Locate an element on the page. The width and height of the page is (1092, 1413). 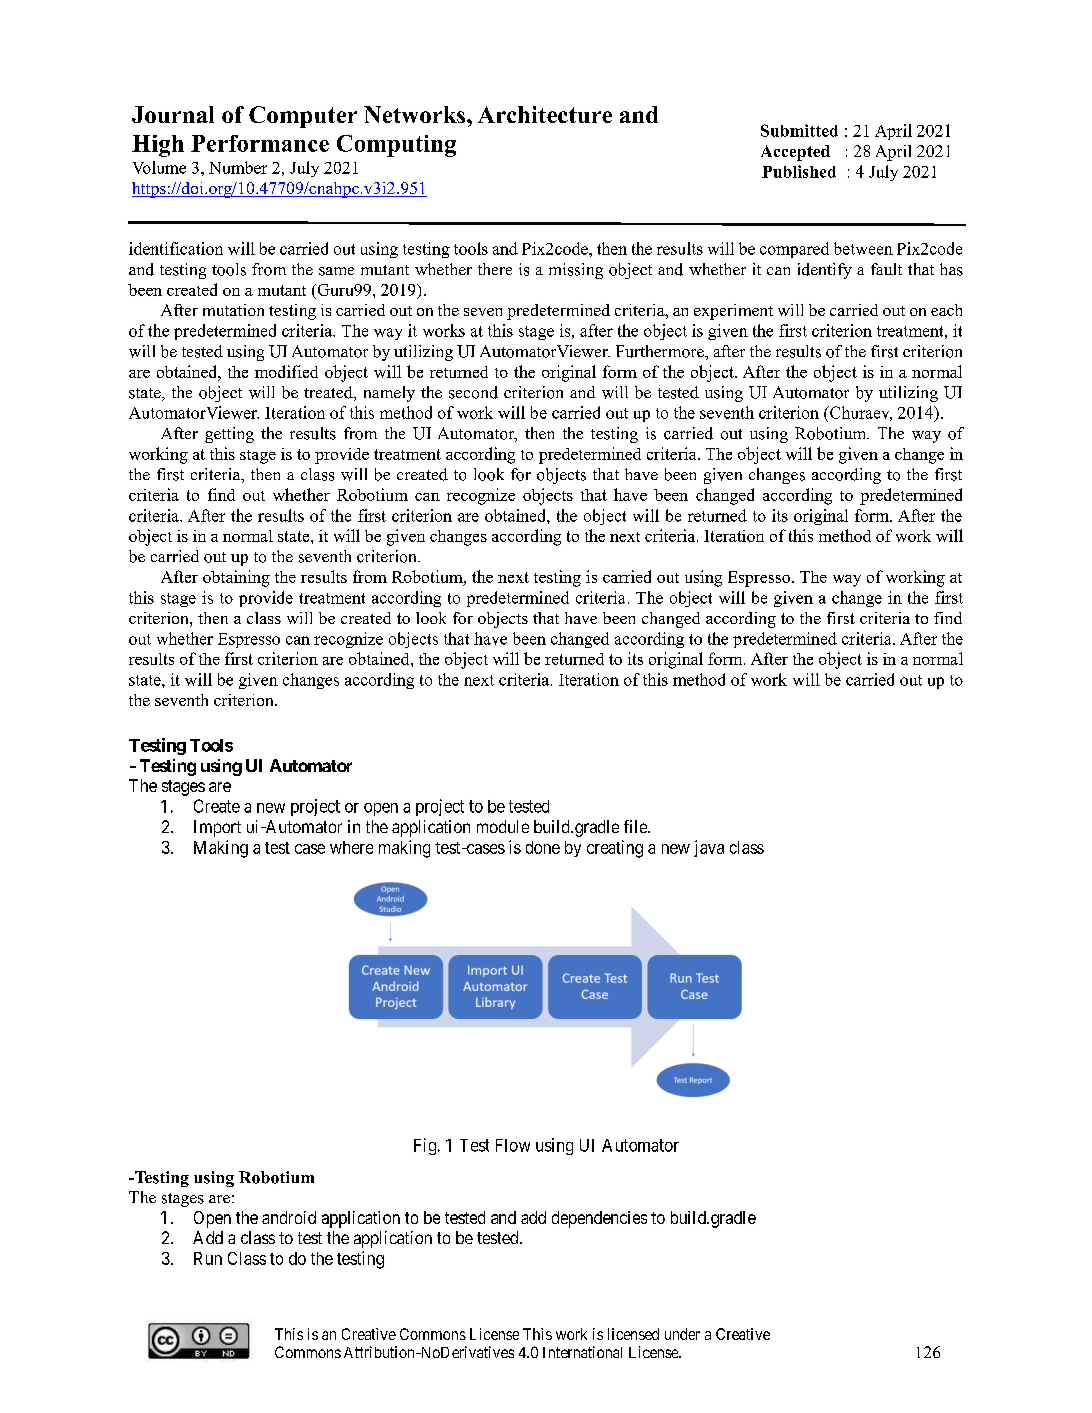
Fig is located at coordinates (426, 1146).
